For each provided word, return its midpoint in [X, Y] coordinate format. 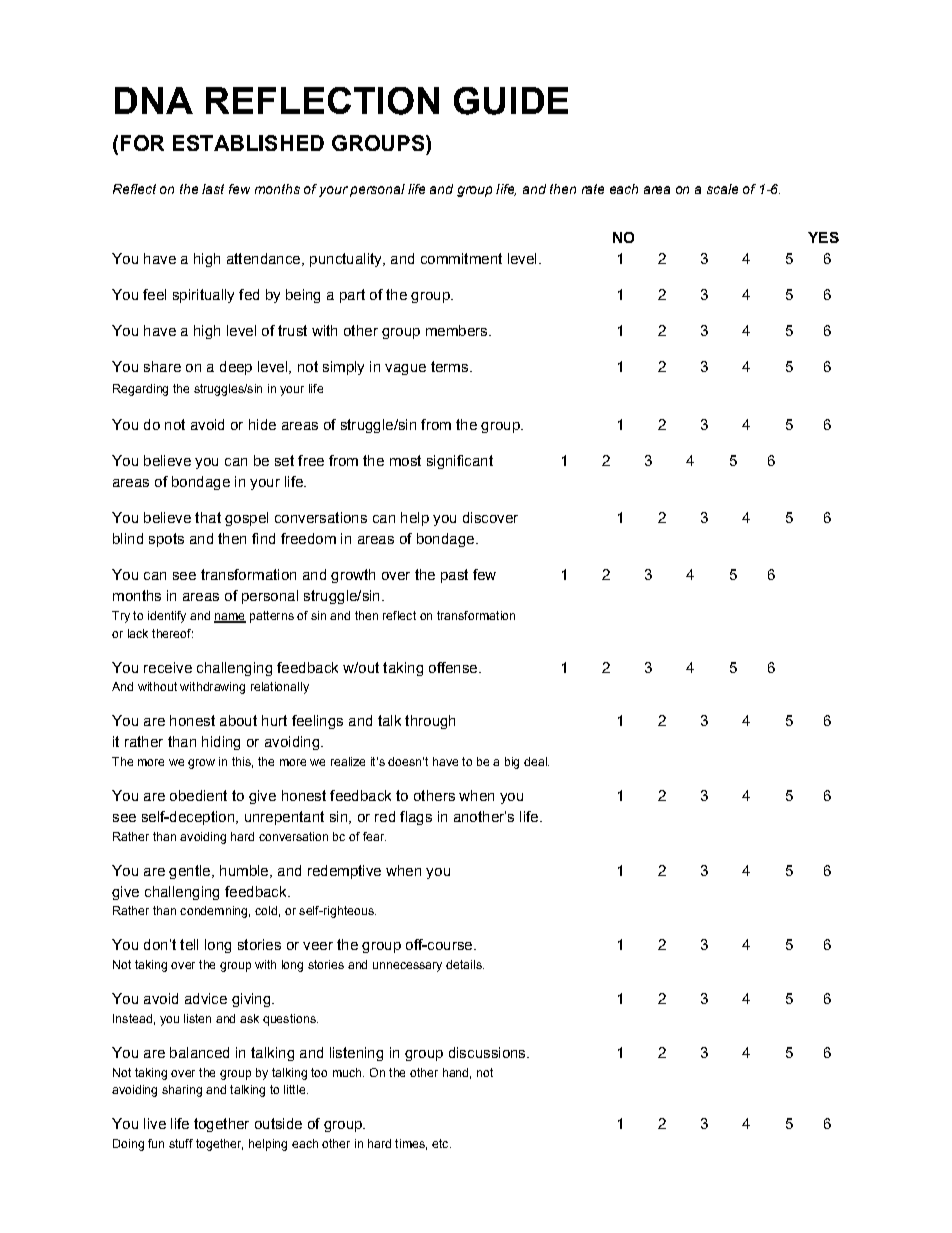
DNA [154, 100]
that [208, 517]
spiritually [203, 296]
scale [722, 189]
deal [536, 761]
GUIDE [511, 101]
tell [189, 944]
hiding [221, 743]
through [430, 722]
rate [593, 189]
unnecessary [407, 967]
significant [460, 462]
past [454, 576]
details [465, 964]
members [458, 330]
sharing [182, 1091]
